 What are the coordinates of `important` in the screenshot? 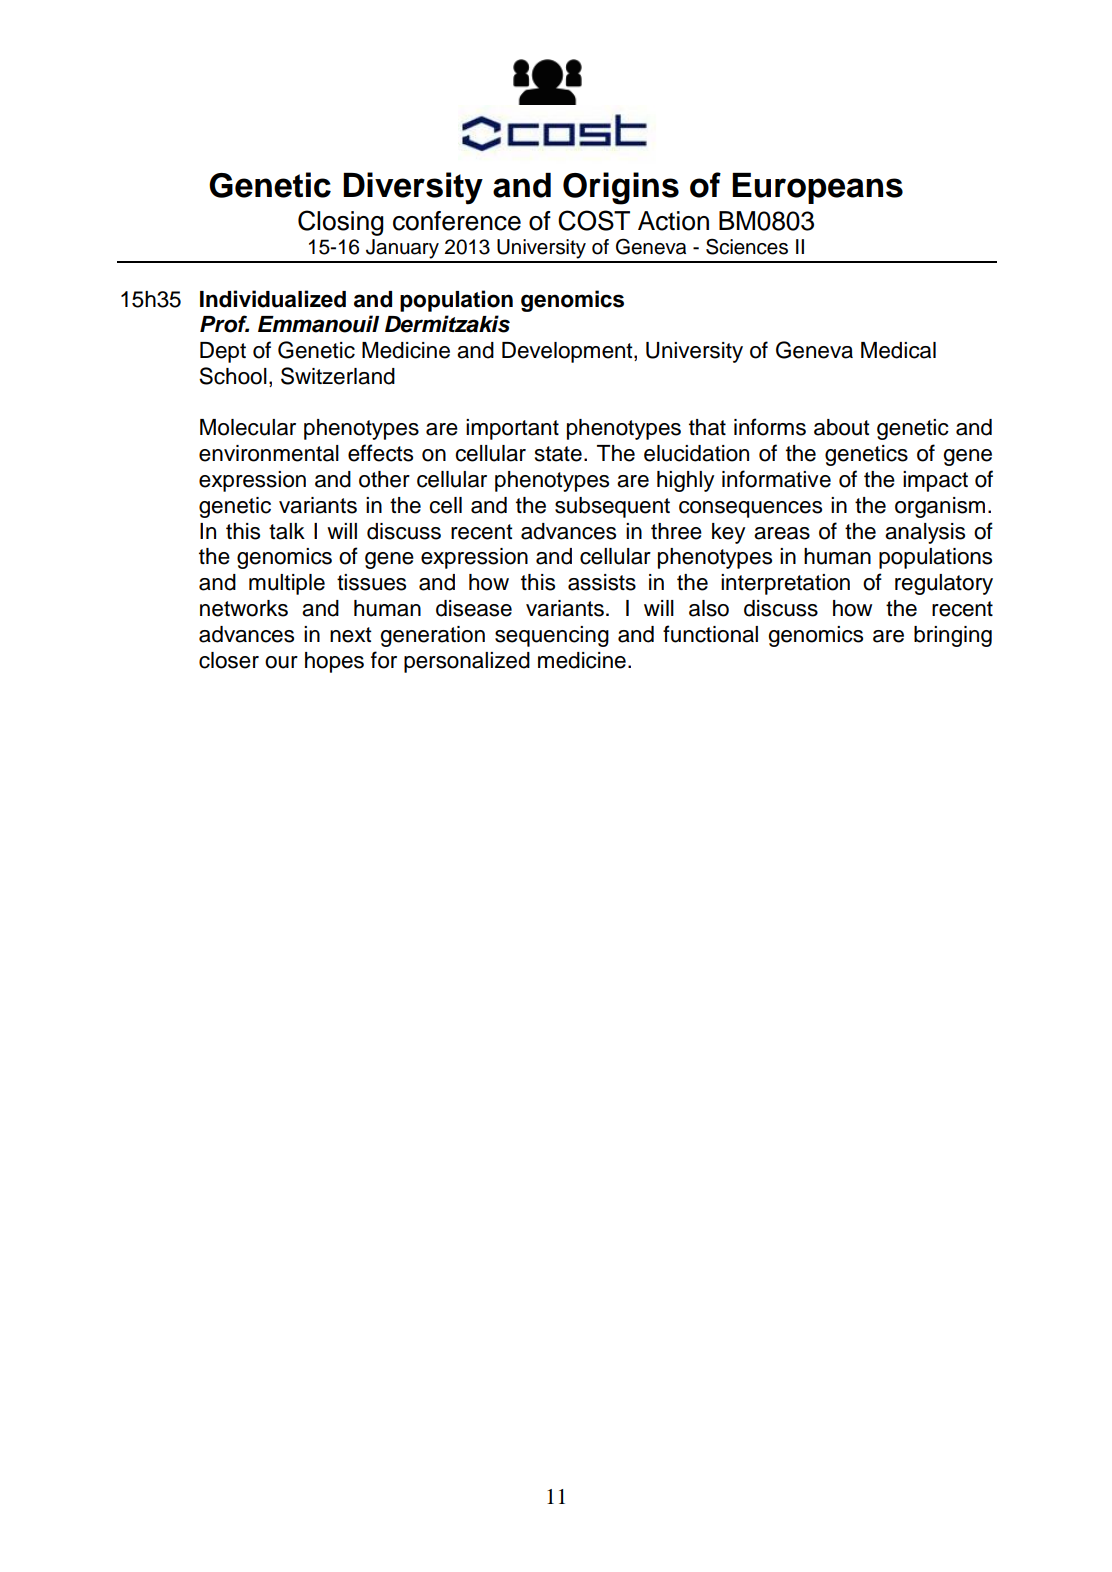 It's located at (512, 429).
